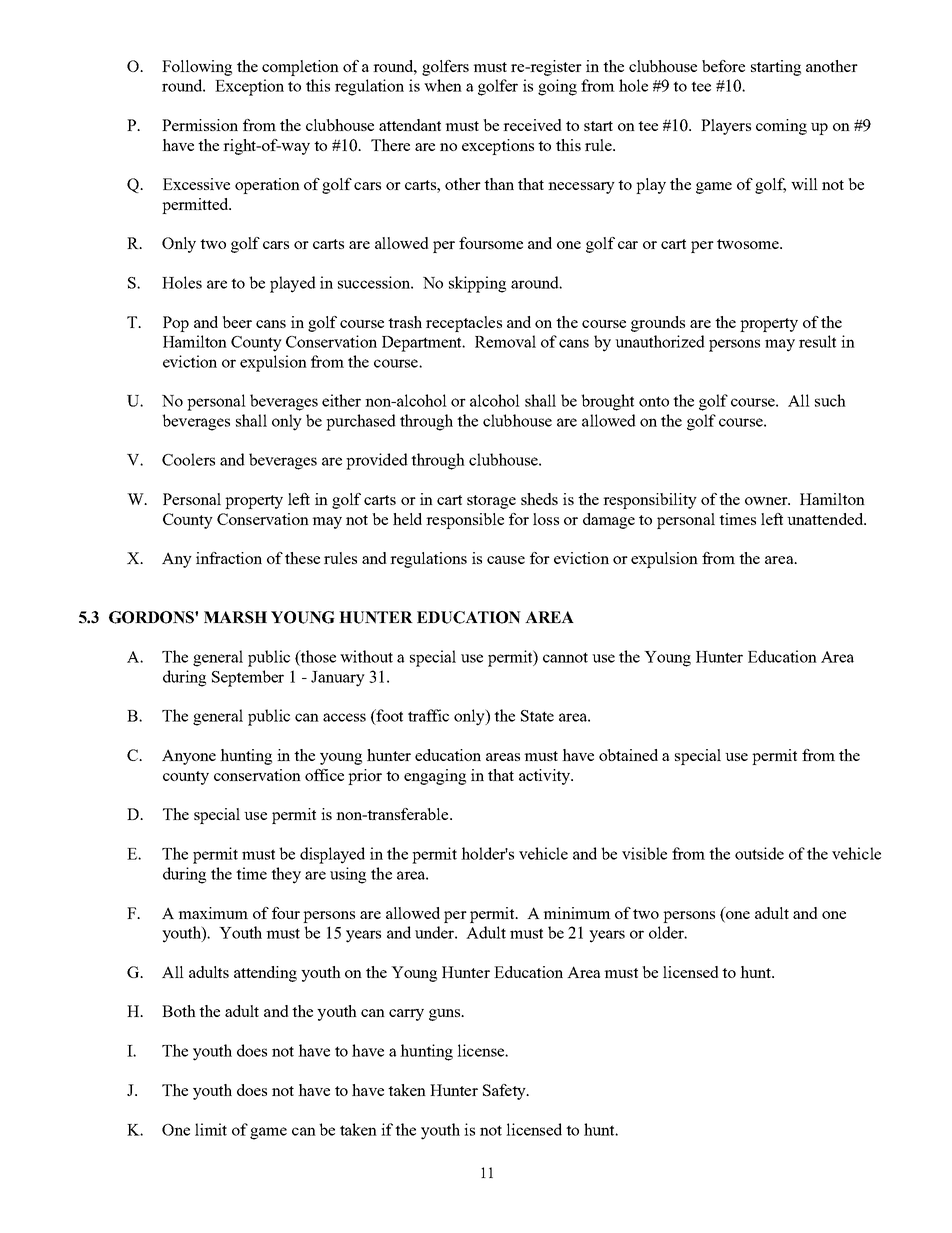 This image has width=952, height=1233. What do you see at coordinates (545, 777) in the image?
I see `activity` at bounding box center [545, 777].
